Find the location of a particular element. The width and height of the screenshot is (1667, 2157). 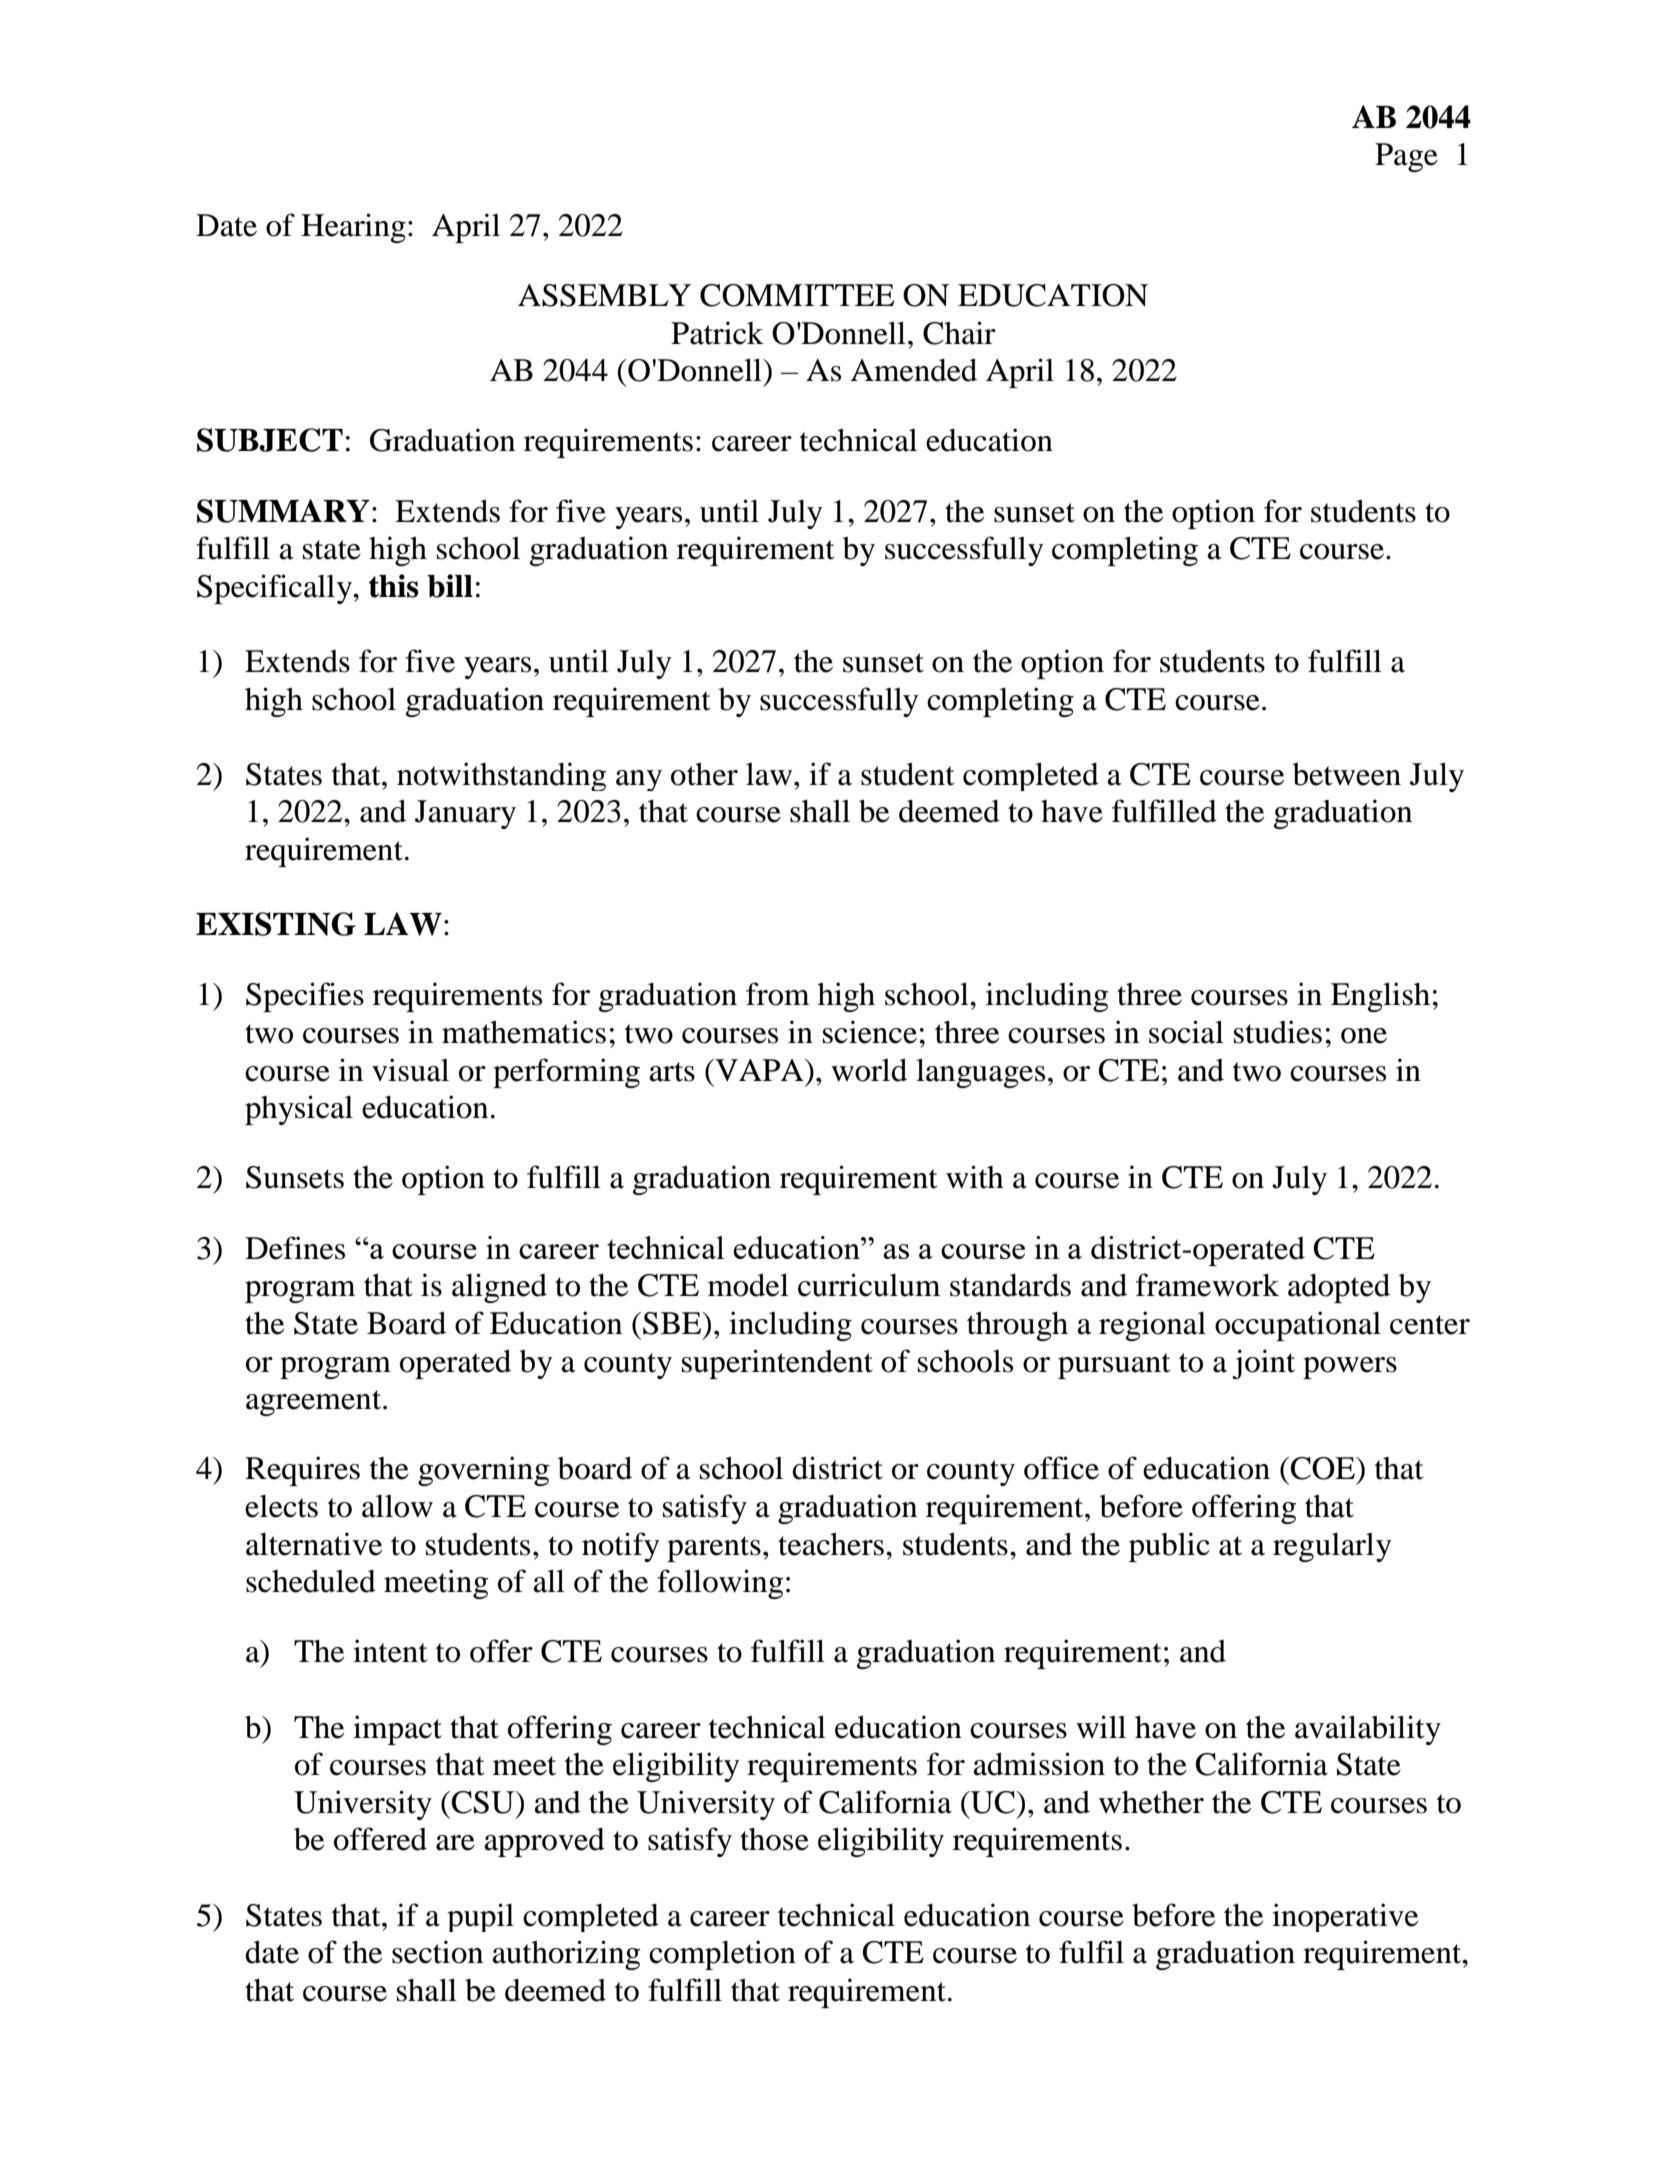

those is located at coordinates (774, 1839).
